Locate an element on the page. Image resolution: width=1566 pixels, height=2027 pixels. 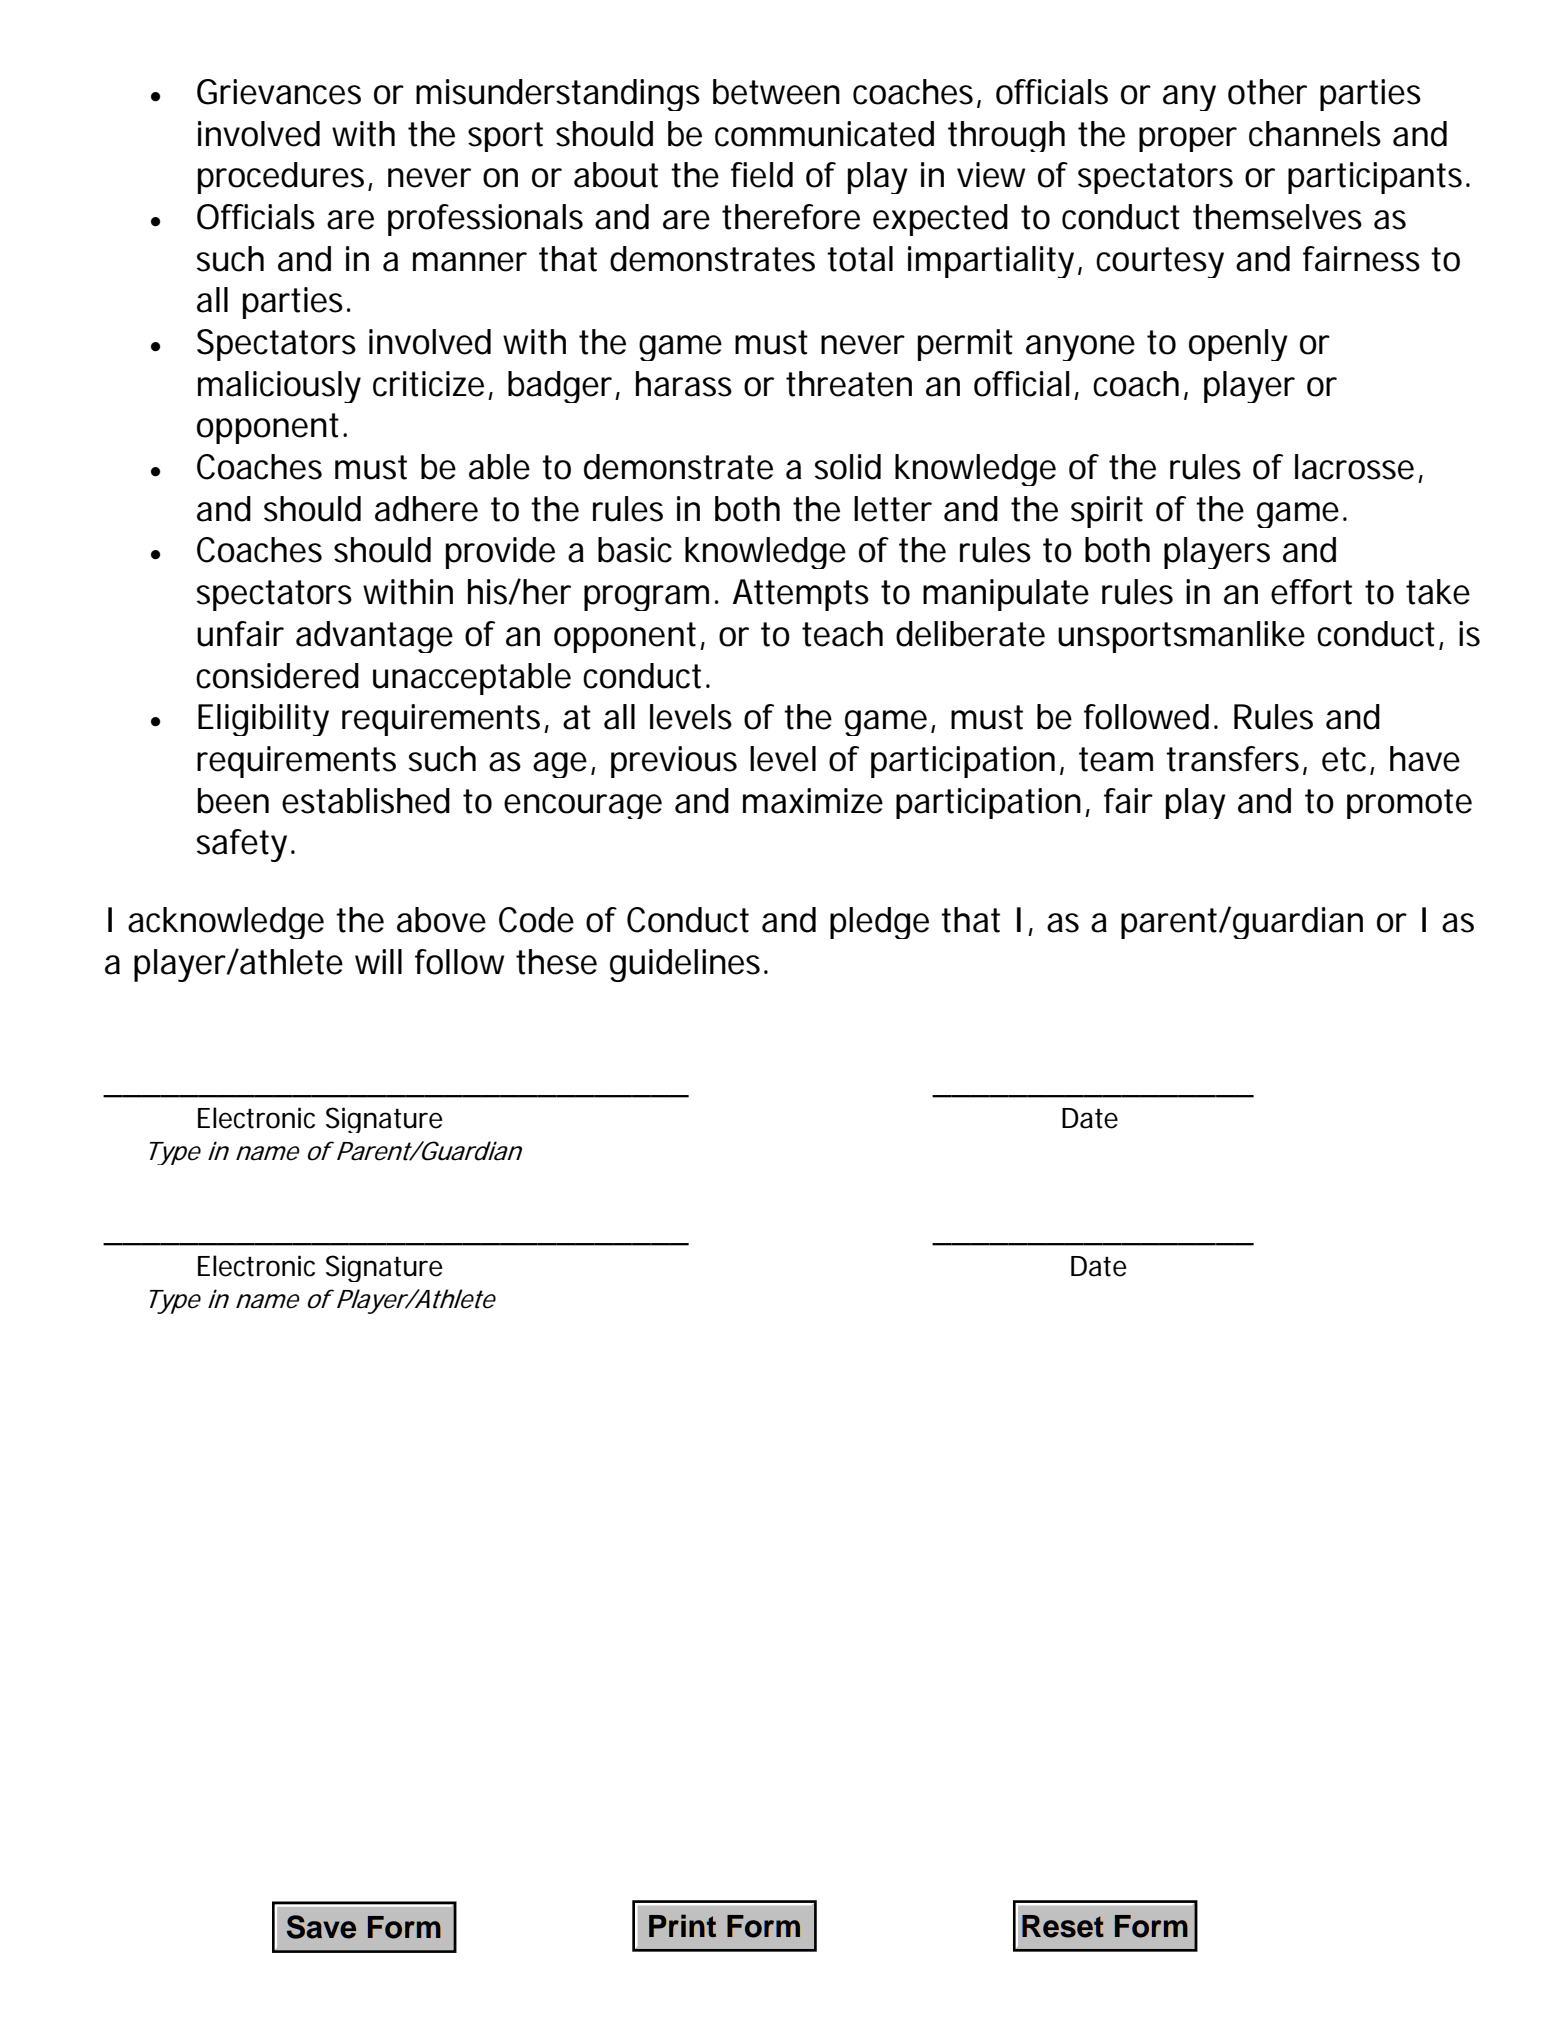
effort is located at coordinates (1311, 592).
